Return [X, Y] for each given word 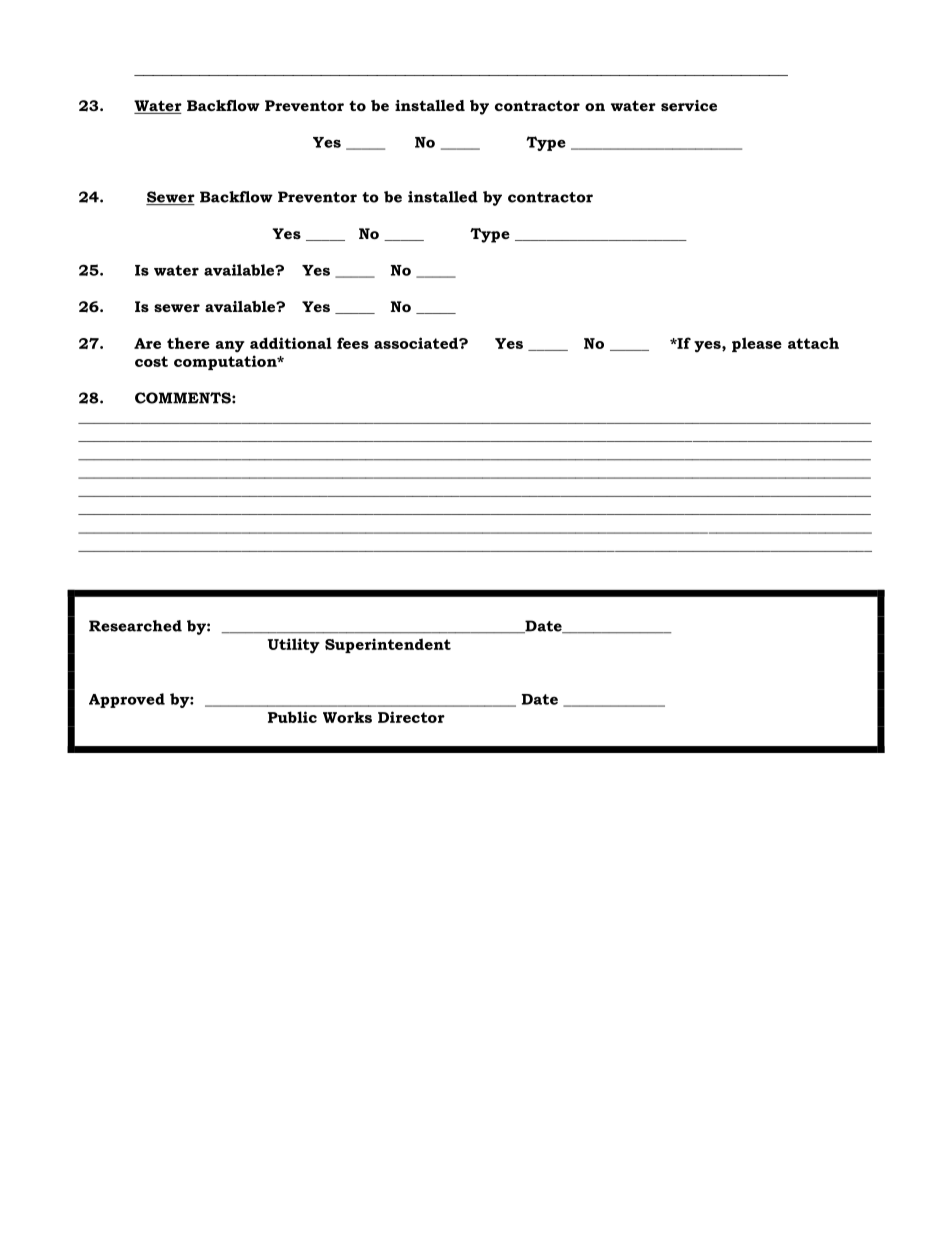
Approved [127, 700]
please [757, 344]
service [689, 105]
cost [151, 361]
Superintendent [388, 645]
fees [353, 343]
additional [291, 343]
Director [411, 717]
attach [813, 343]
